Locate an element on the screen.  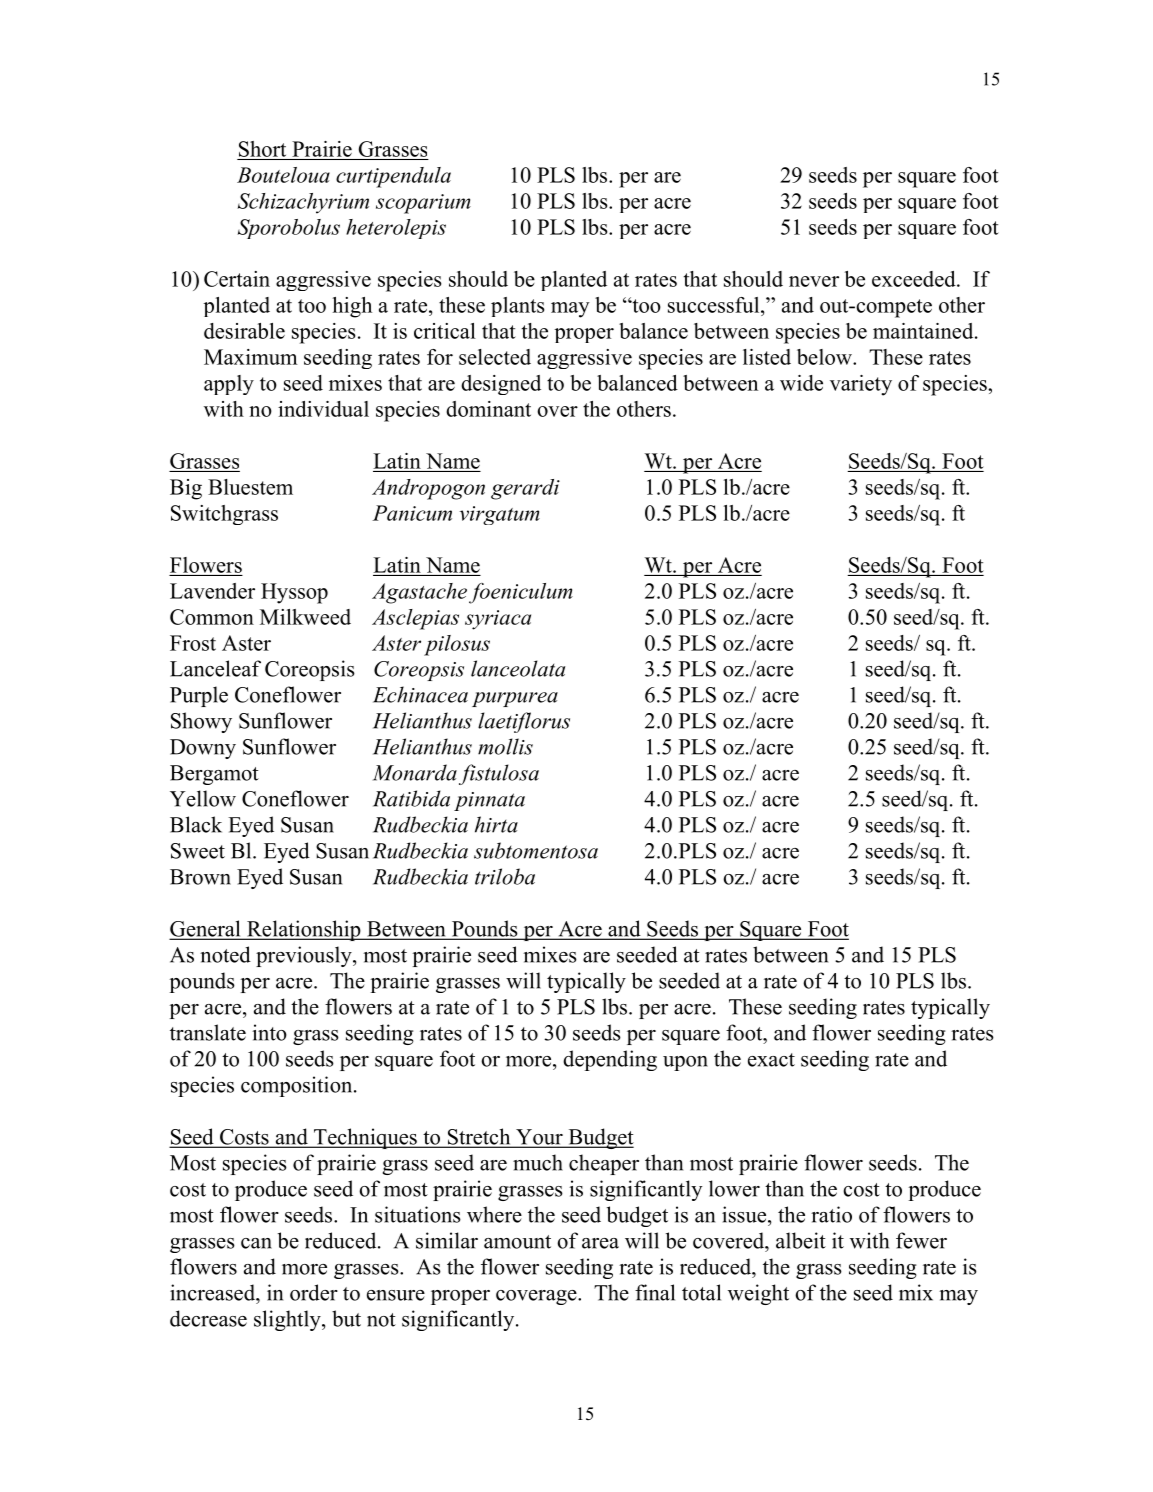
never is located at coordinates (814, 281).
